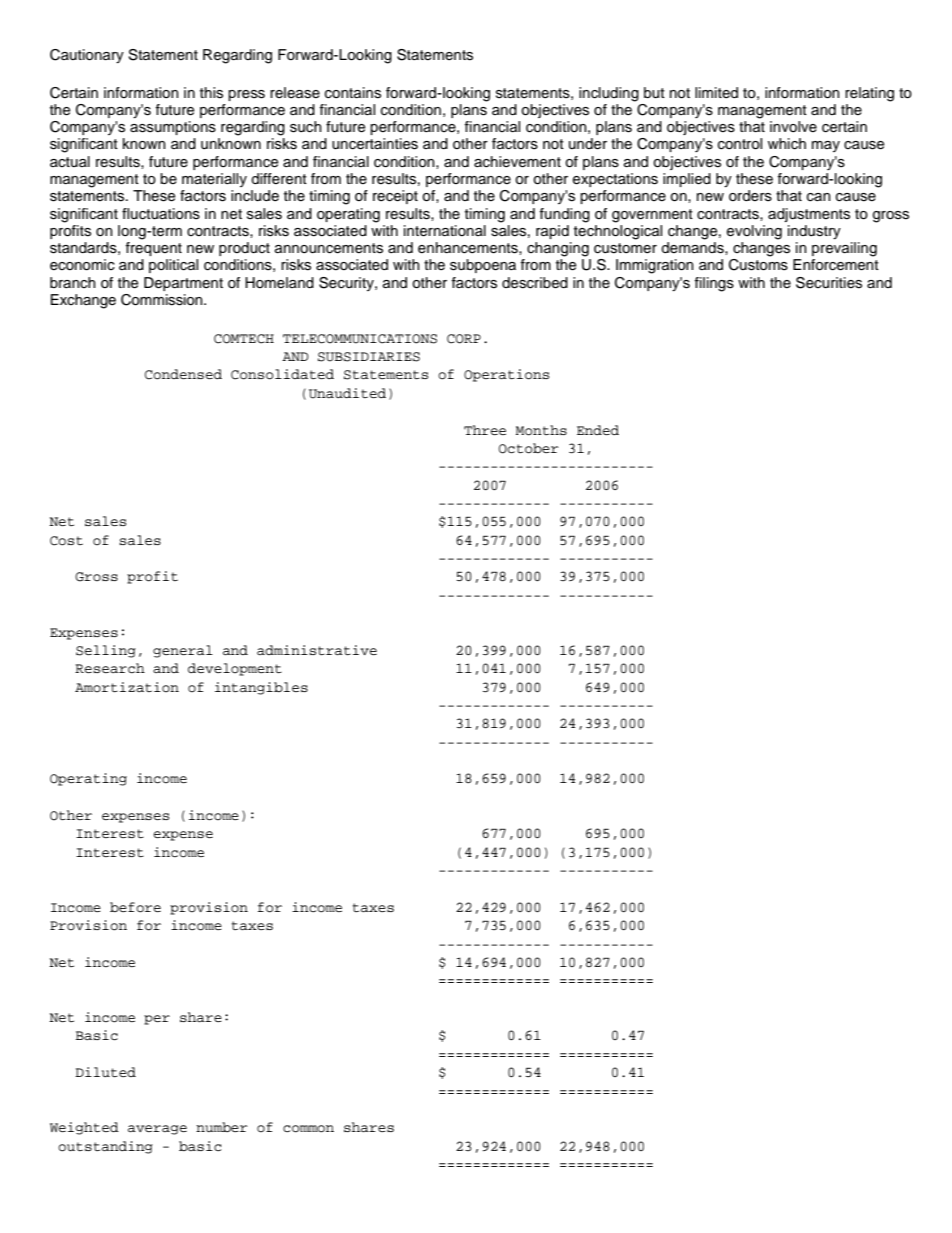 This screenshot has width=952, height=1233. What do you see at coordinates (183, 374) in the screenshot?
I see `Condensed` at bounding box center [183, 374].
